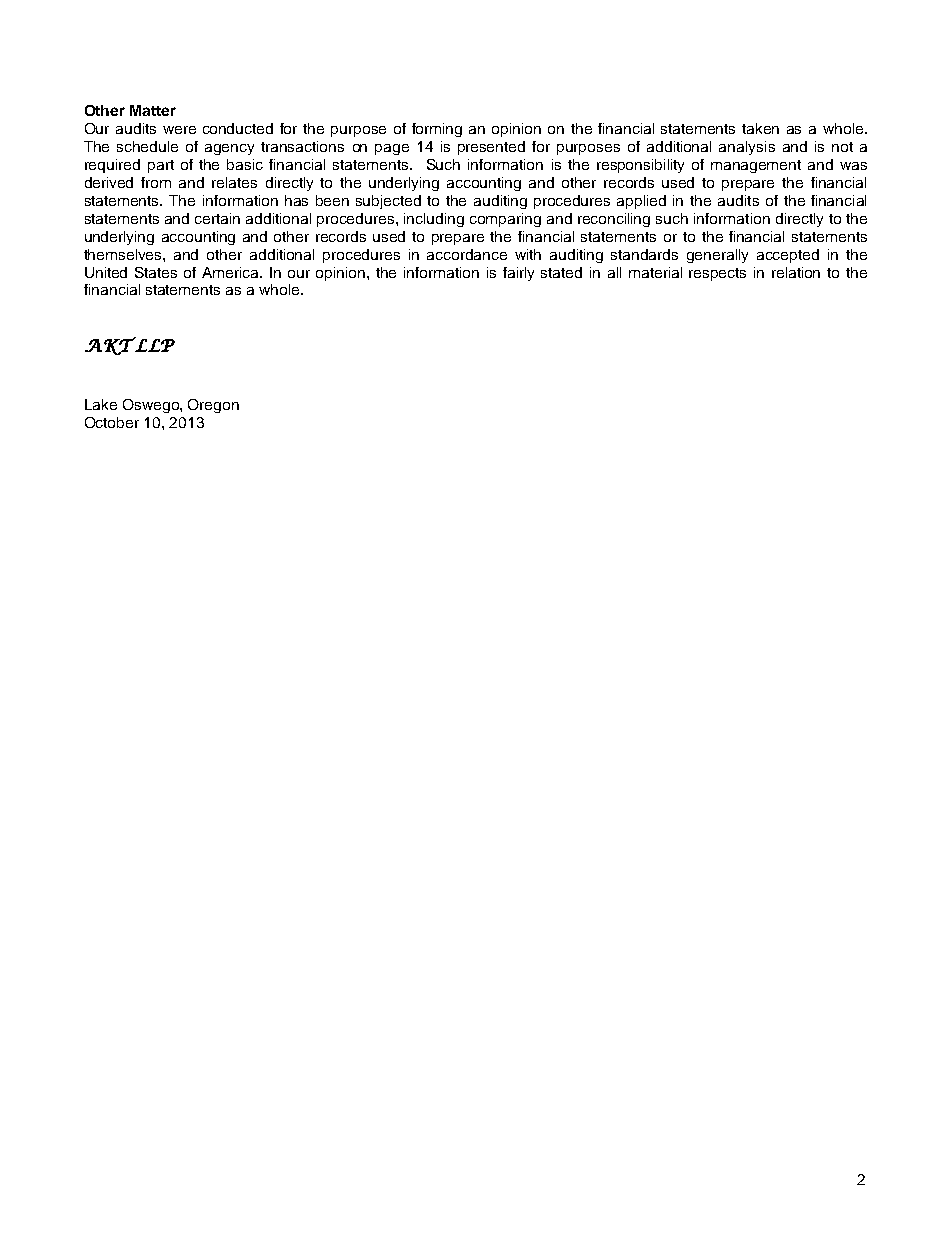  I want to click on comparing, so click(505, 220).
